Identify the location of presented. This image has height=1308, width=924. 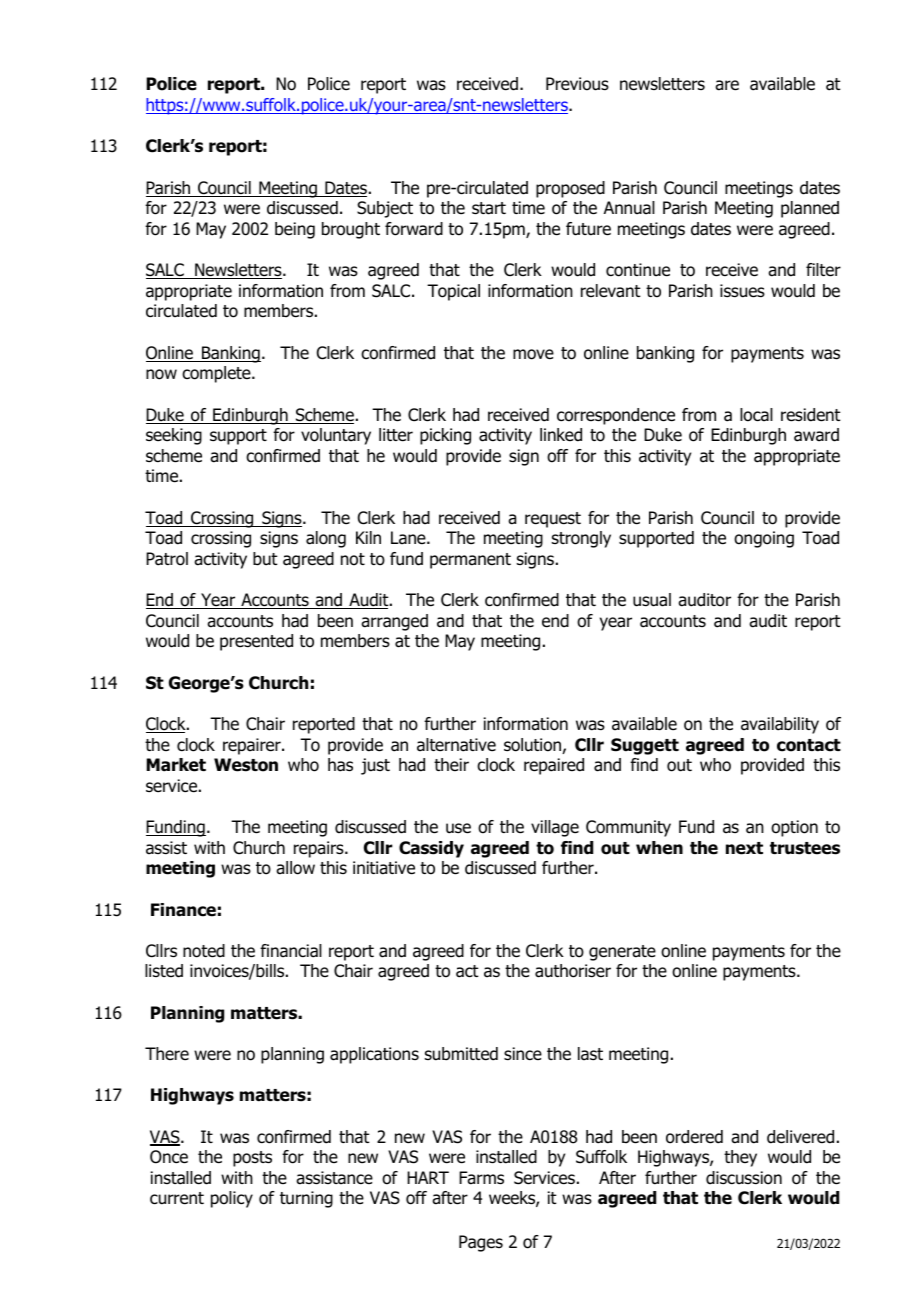
(256, 642).
